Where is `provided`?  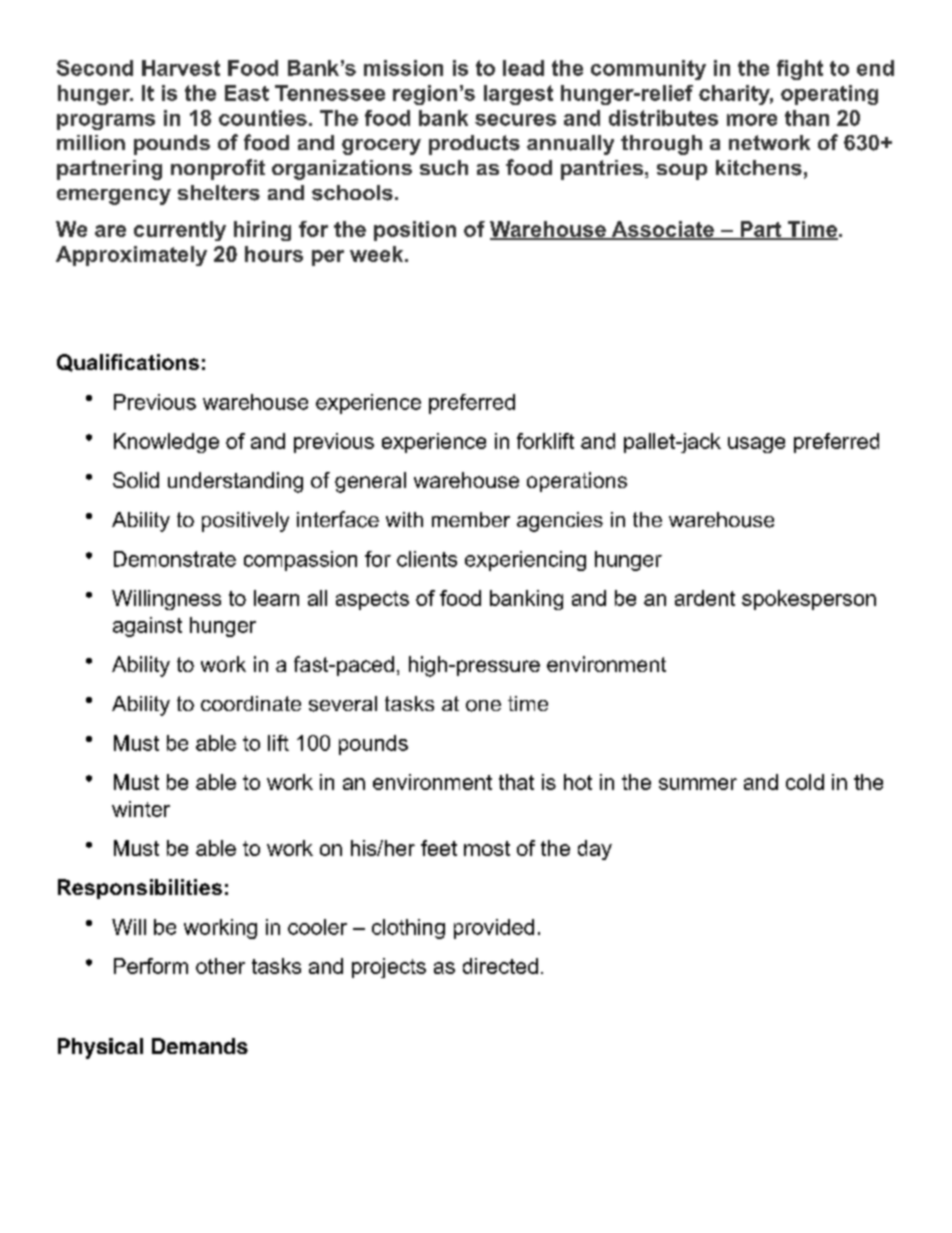 provided is located at coordinates (494, 929).
